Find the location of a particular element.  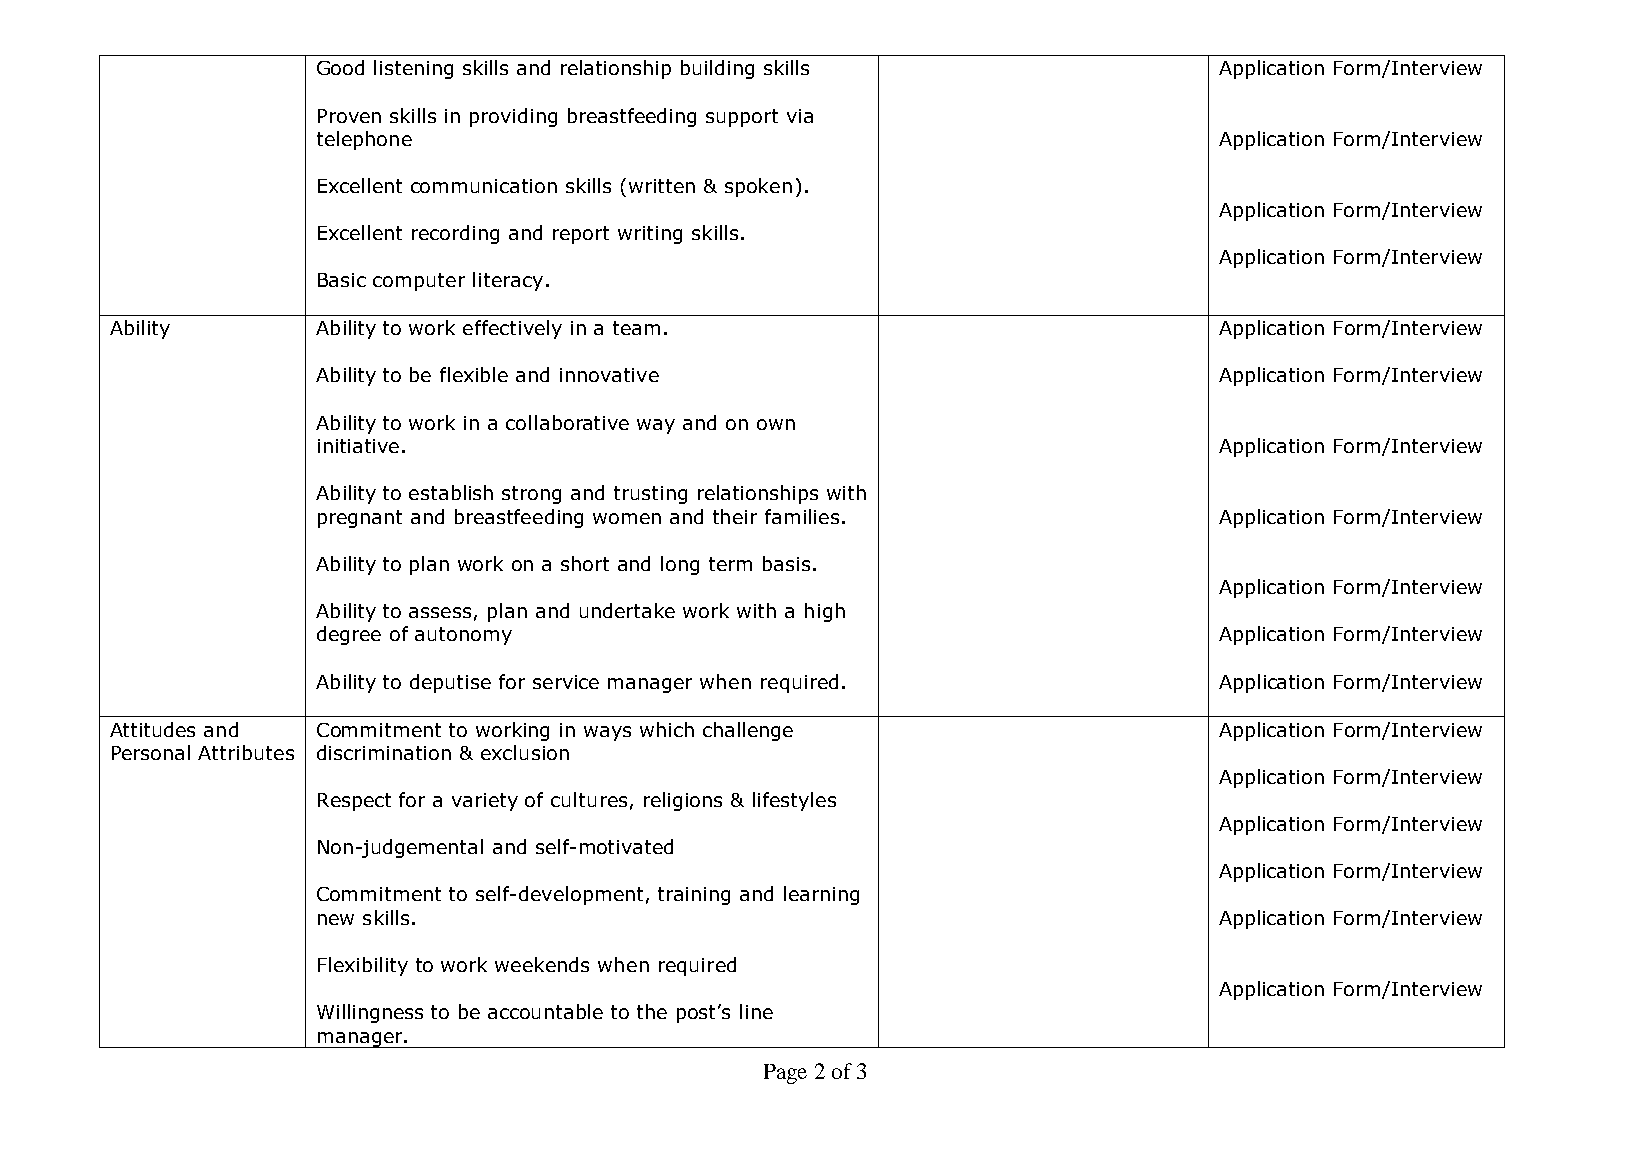

Willingness is located at coordinates (370, 1013).
